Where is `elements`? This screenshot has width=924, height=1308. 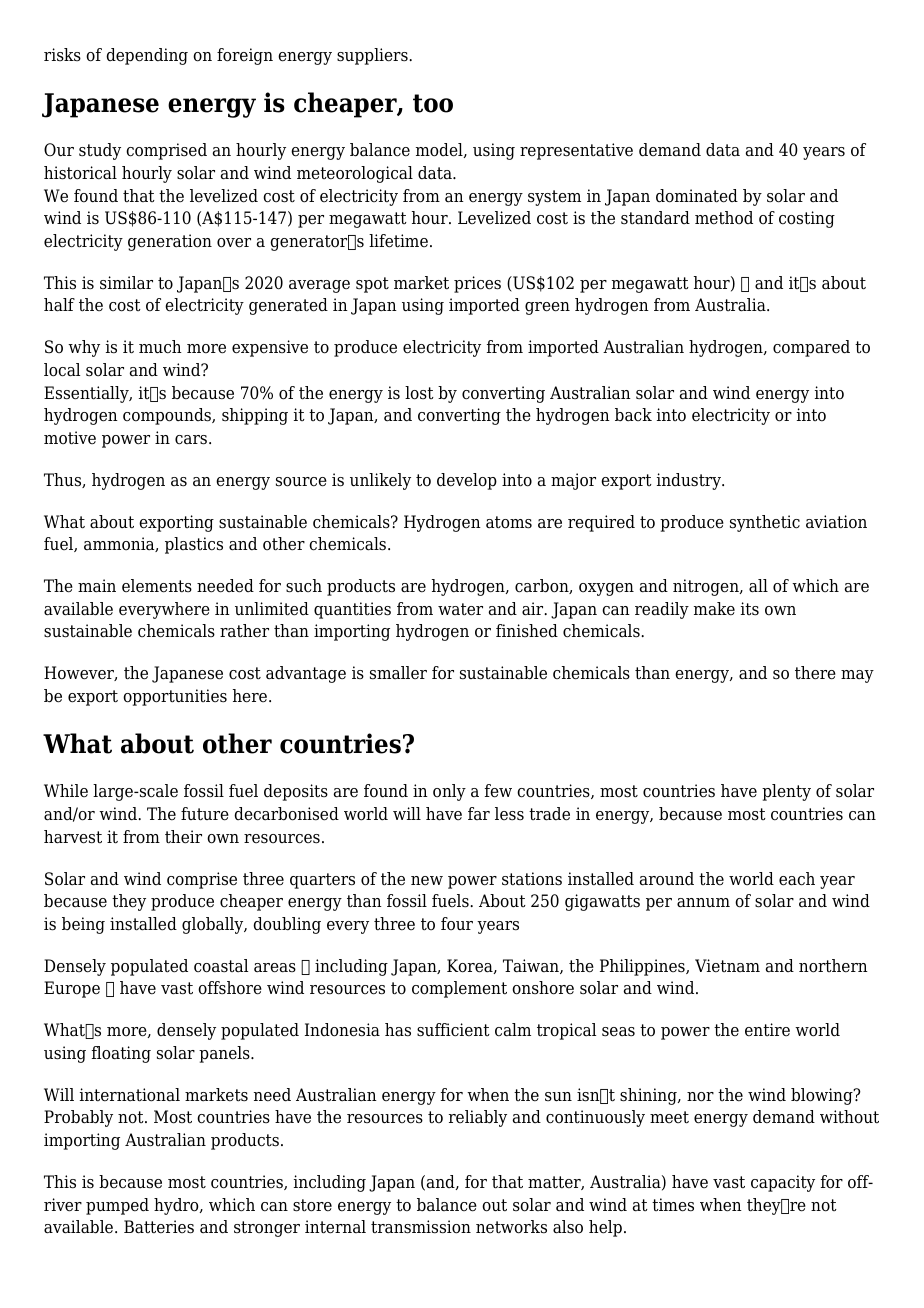 elements is located at coordinates (157, 586).
